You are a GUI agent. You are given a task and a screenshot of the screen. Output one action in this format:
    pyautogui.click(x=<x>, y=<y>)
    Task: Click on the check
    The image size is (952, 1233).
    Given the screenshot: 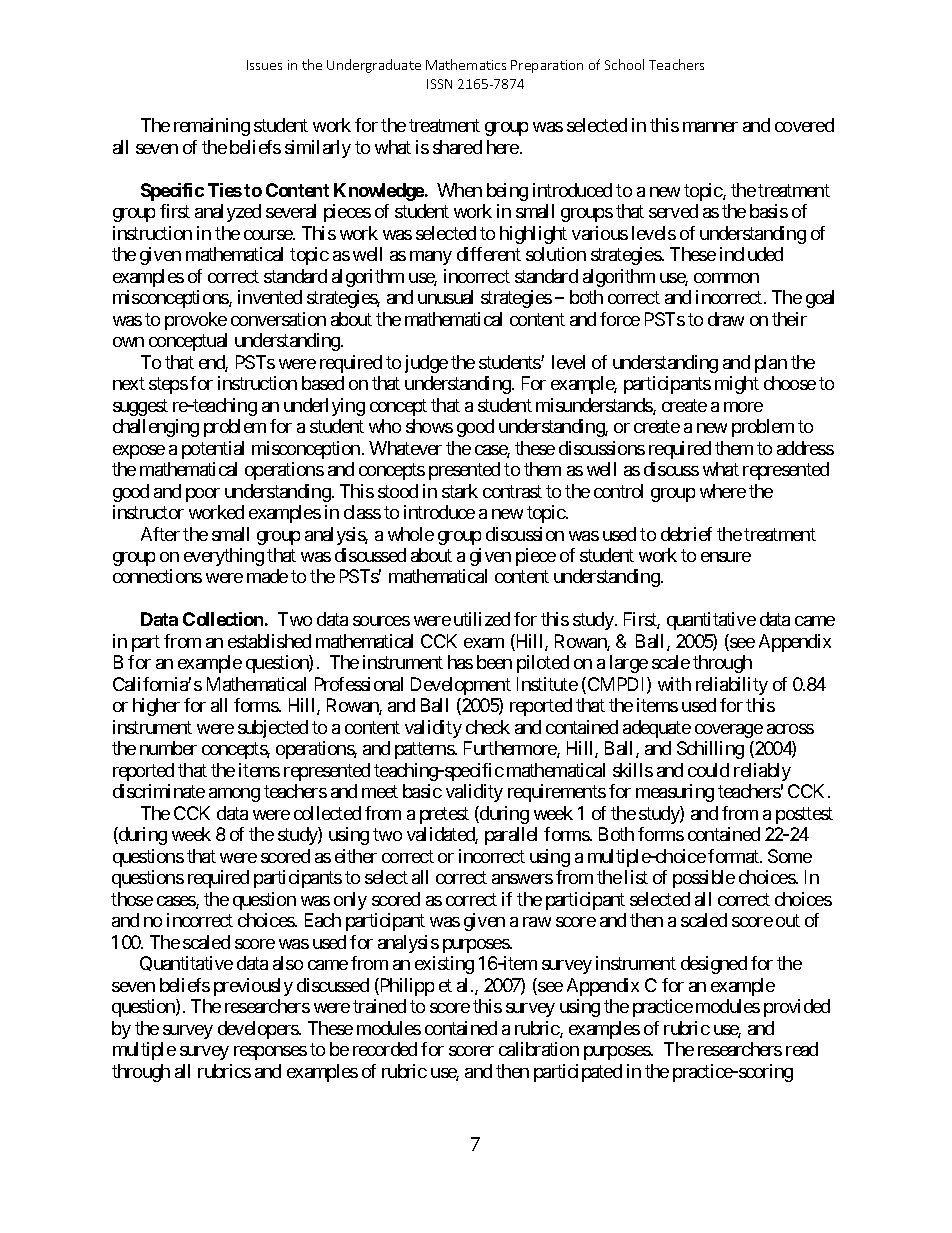 What is the action you would take?
    pyautogui.click(x=488, y=727)
